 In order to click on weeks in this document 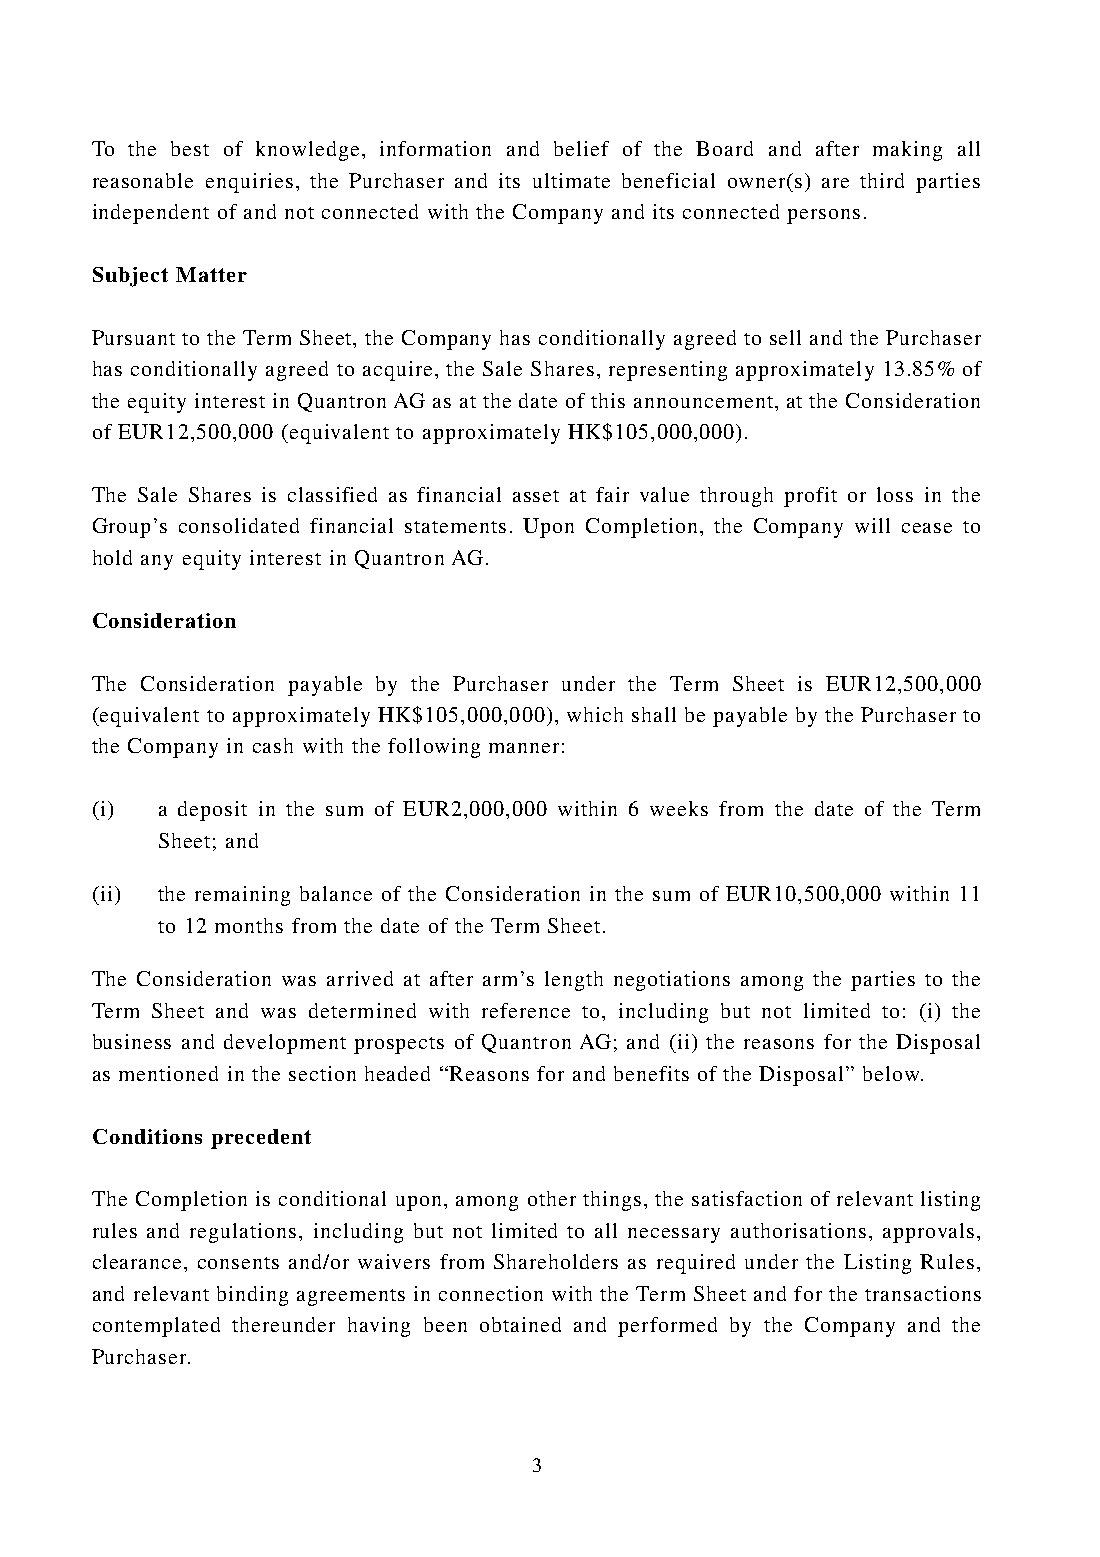, I will do `click(679, 808)`.
